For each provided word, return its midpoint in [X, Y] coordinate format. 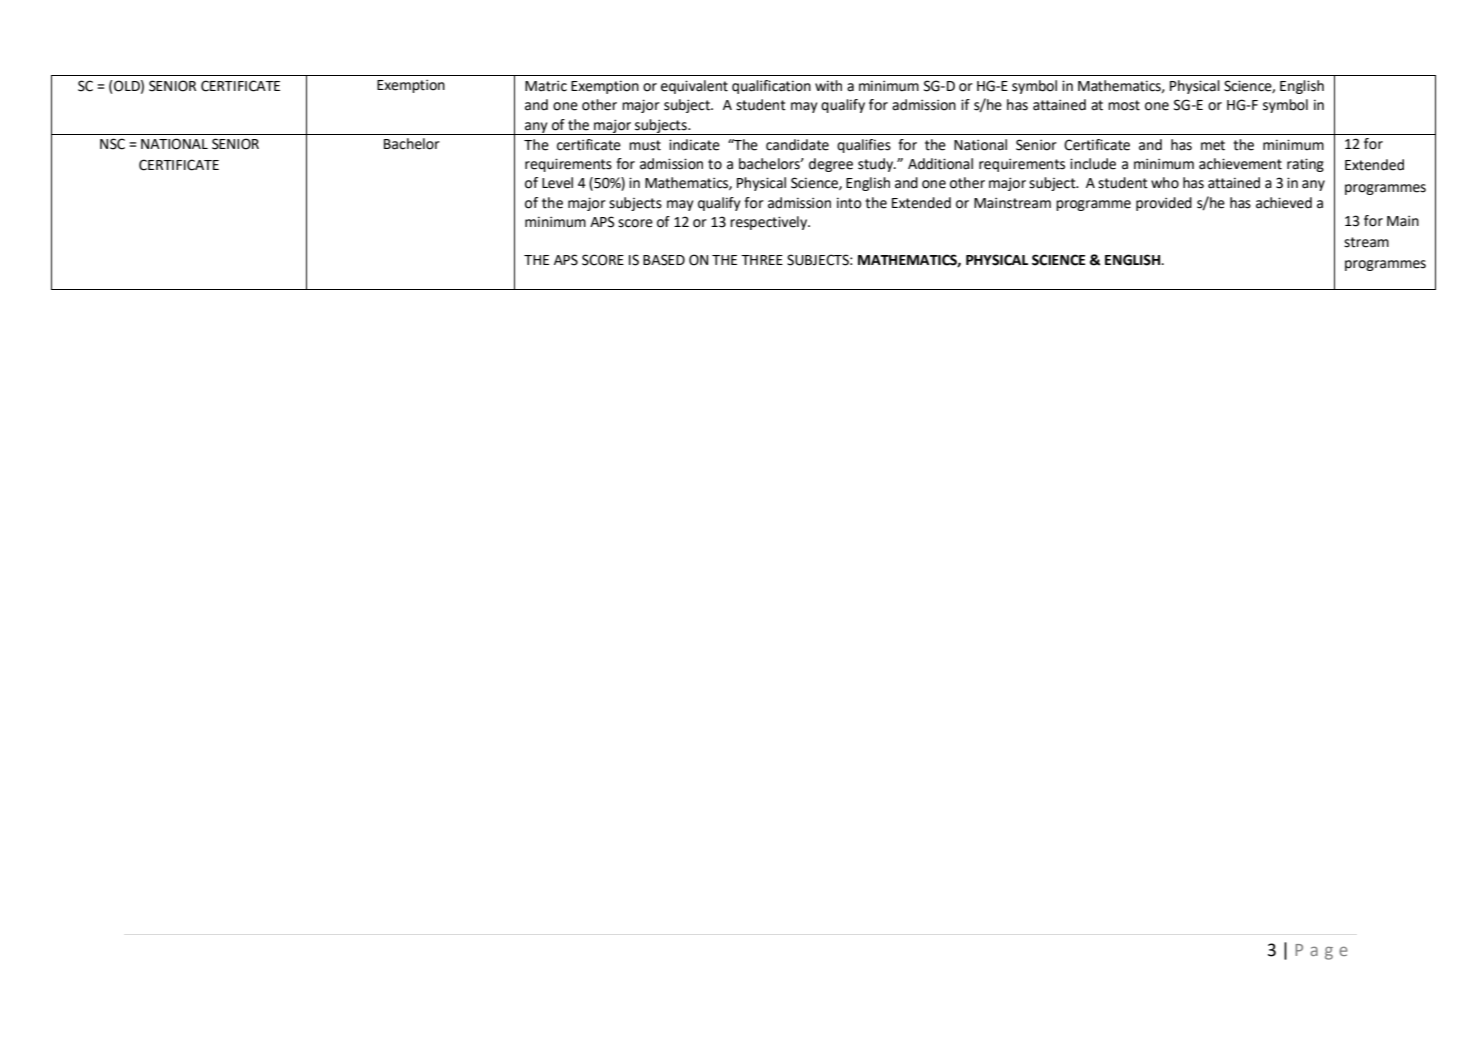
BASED [664, 260]
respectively [770, 223]
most [1124, 105]
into [849, 203]
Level [557, 183]
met [1213, 145]
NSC [112, 144]
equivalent [694, 87]
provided [1164, 204]
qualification [771, 87]
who [1165, 183]
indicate [694, 145]
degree [831, 165]
